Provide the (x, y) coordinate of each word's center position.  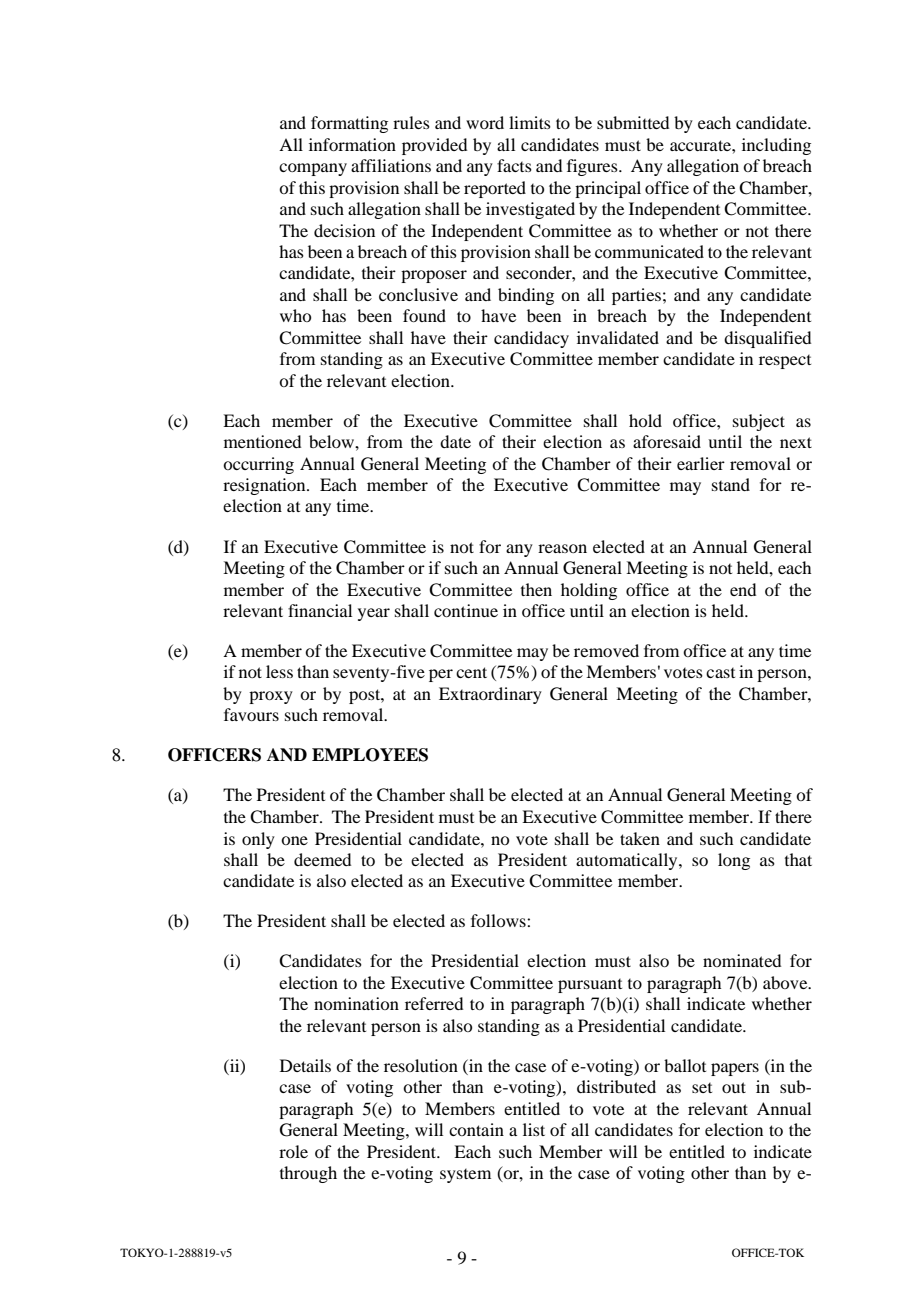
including (776, 146)
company (313, 169)
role (293, 1151)
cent (471, 672)
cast (720, 673)
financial (320, 610)
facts (514, 165)
